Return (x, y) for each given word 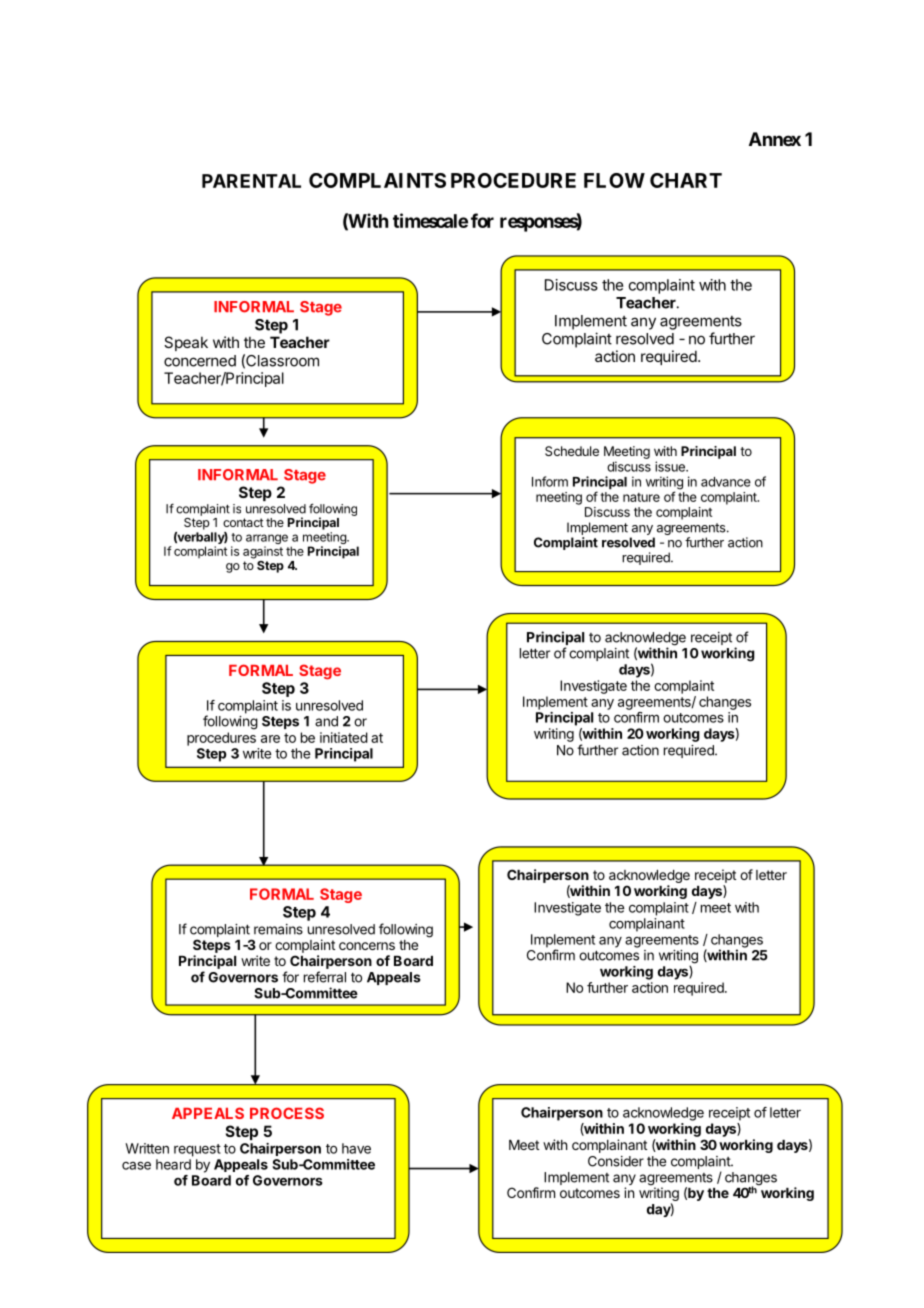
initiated (344, 737)
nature (641, 497)
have (356, 1148)
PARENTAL (251, 181)
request (197, 1150)
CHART (686, 180)
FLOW (614, 180)
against (263, 552)
